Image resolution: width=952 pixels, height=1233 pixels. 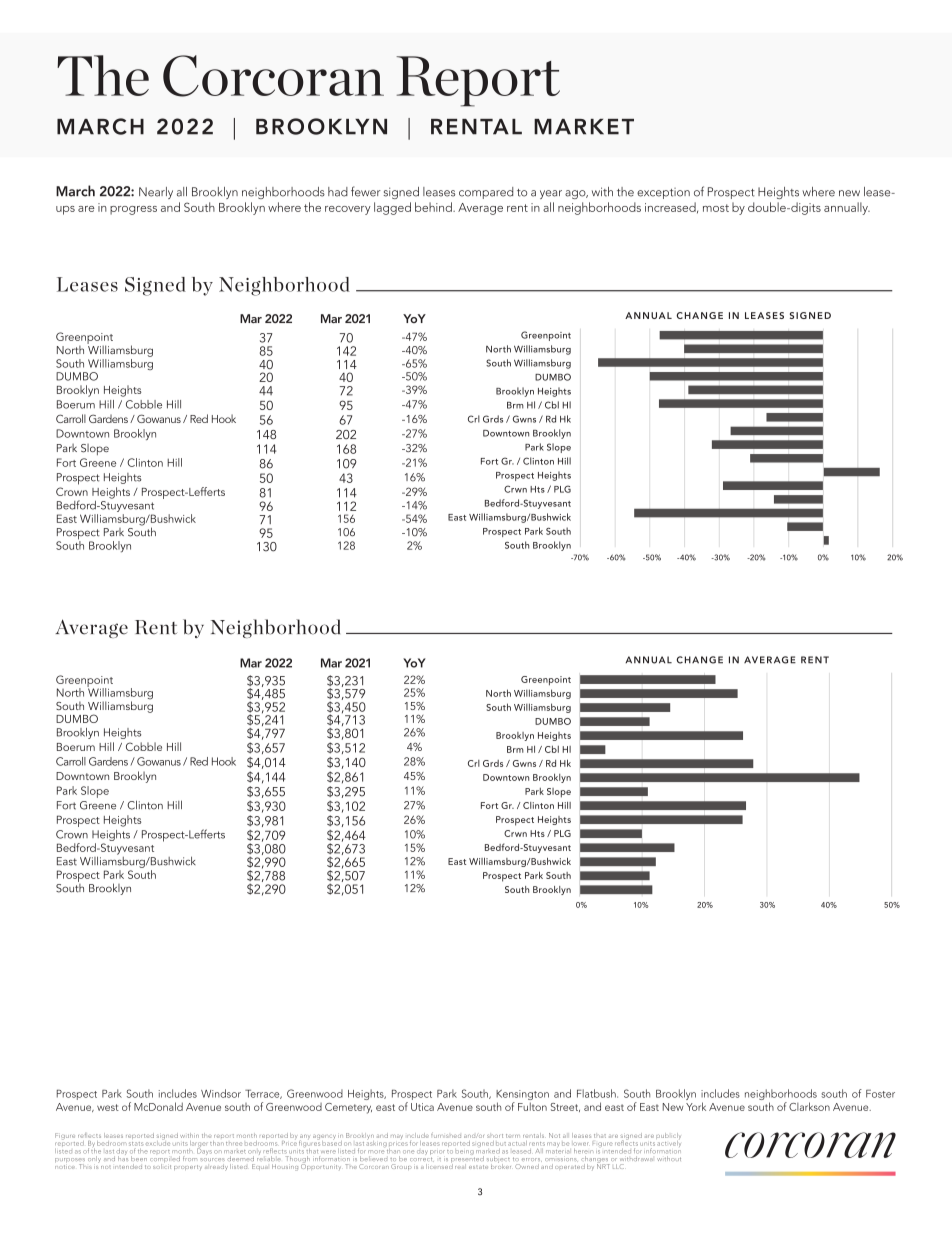 I want to click on Utica, so click(x=422, y=1107).
